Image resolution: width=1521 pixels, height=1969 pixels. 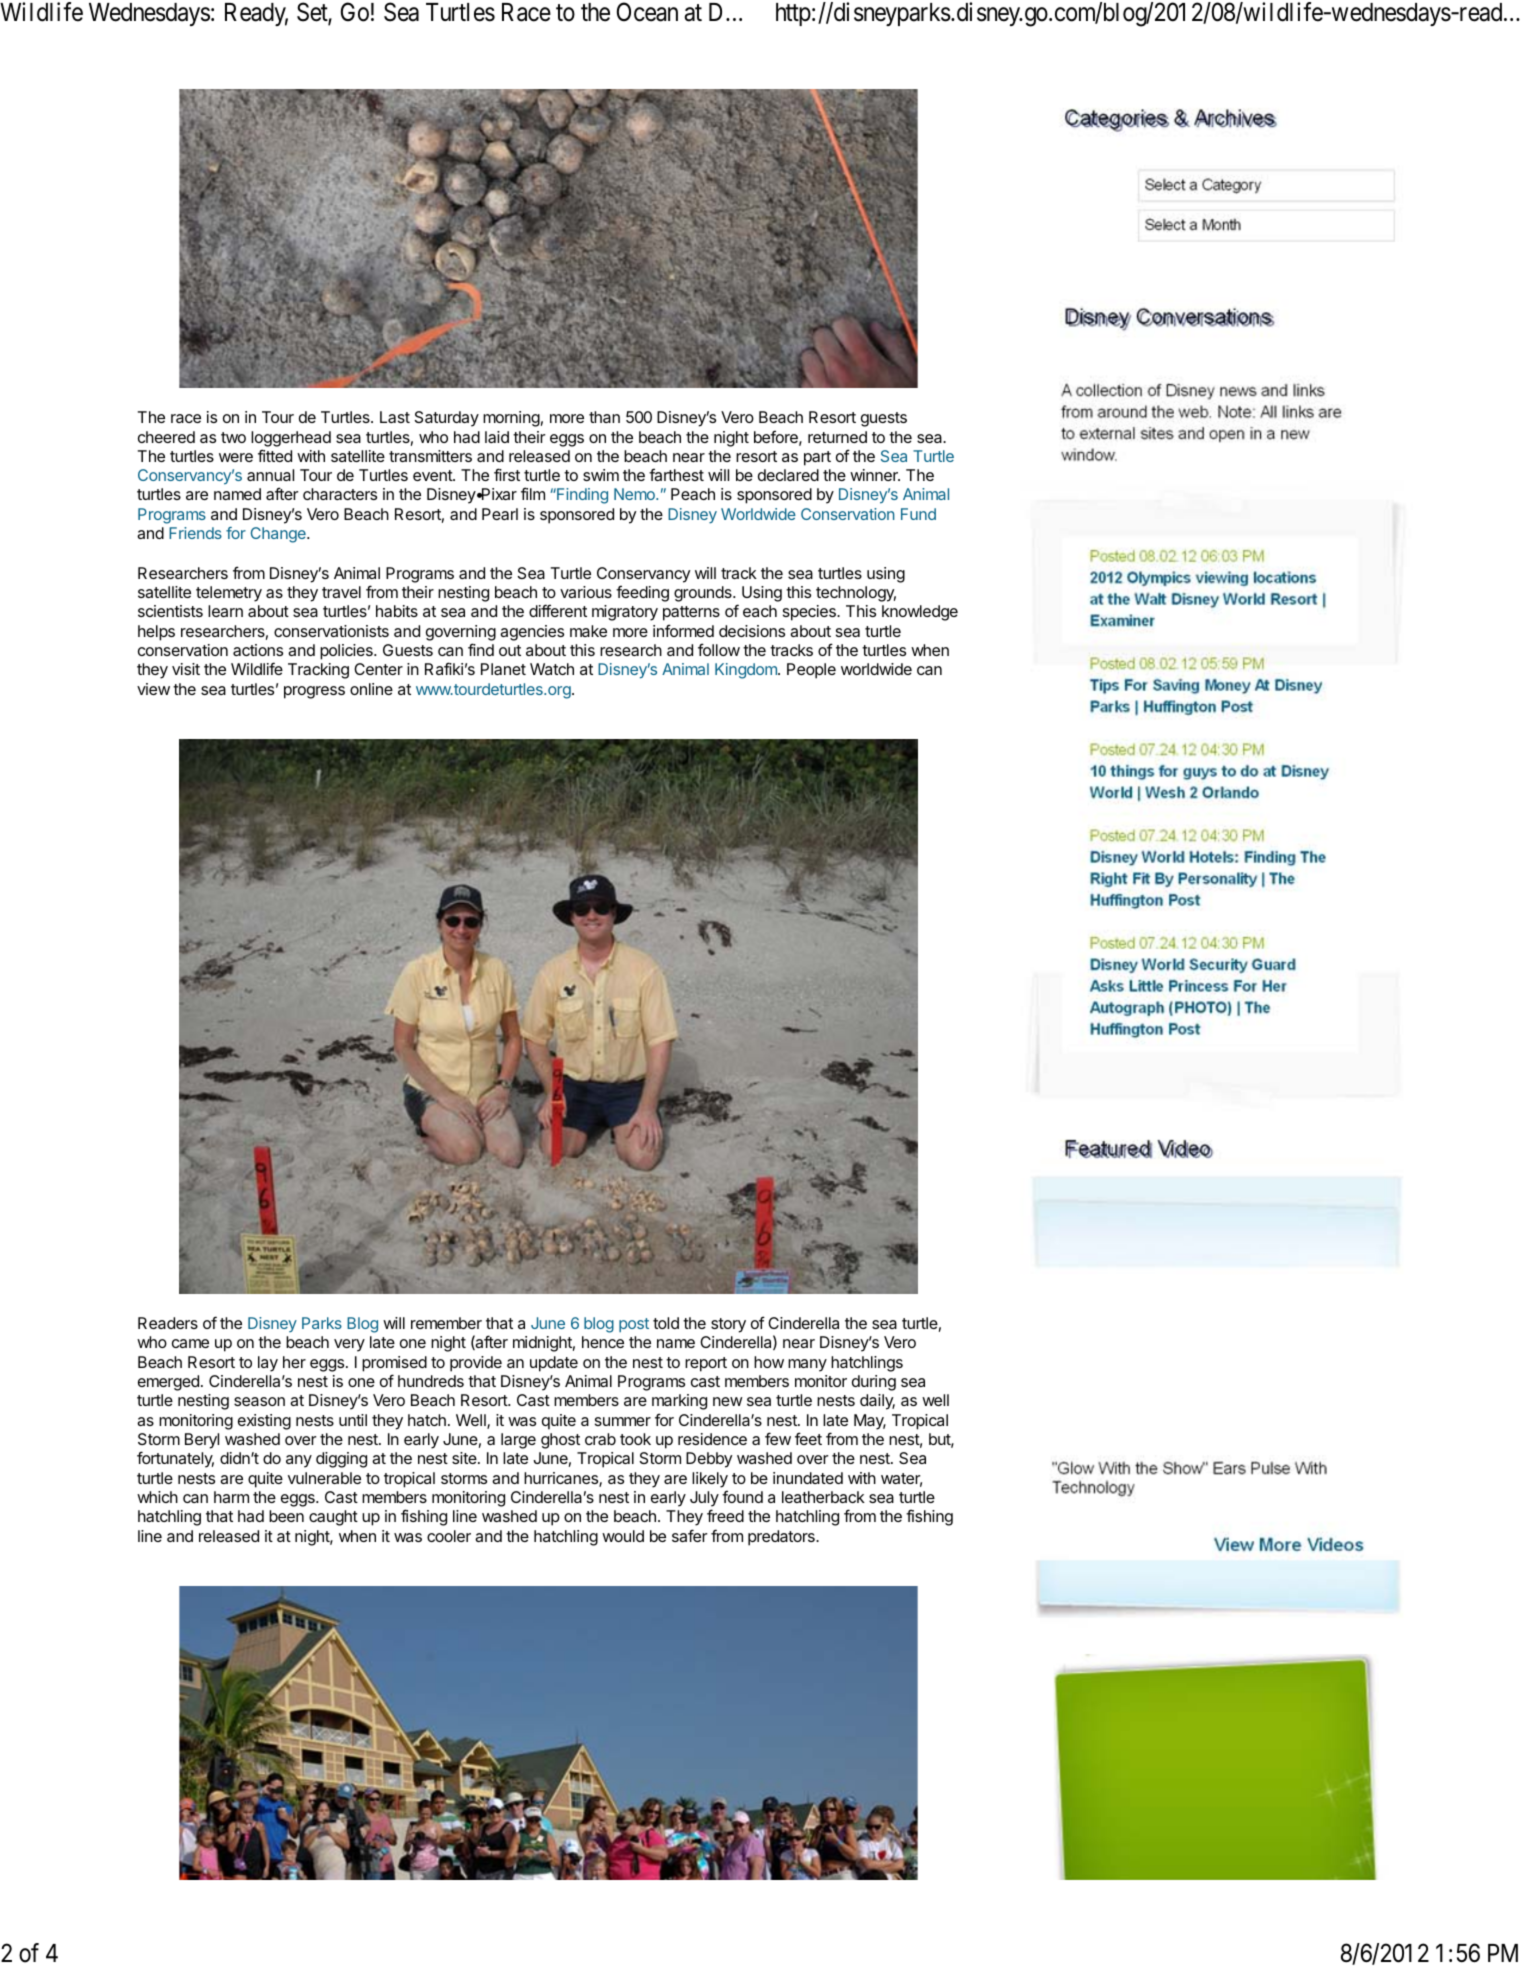 I want to click on Watch, so click(x=552, y=669).
